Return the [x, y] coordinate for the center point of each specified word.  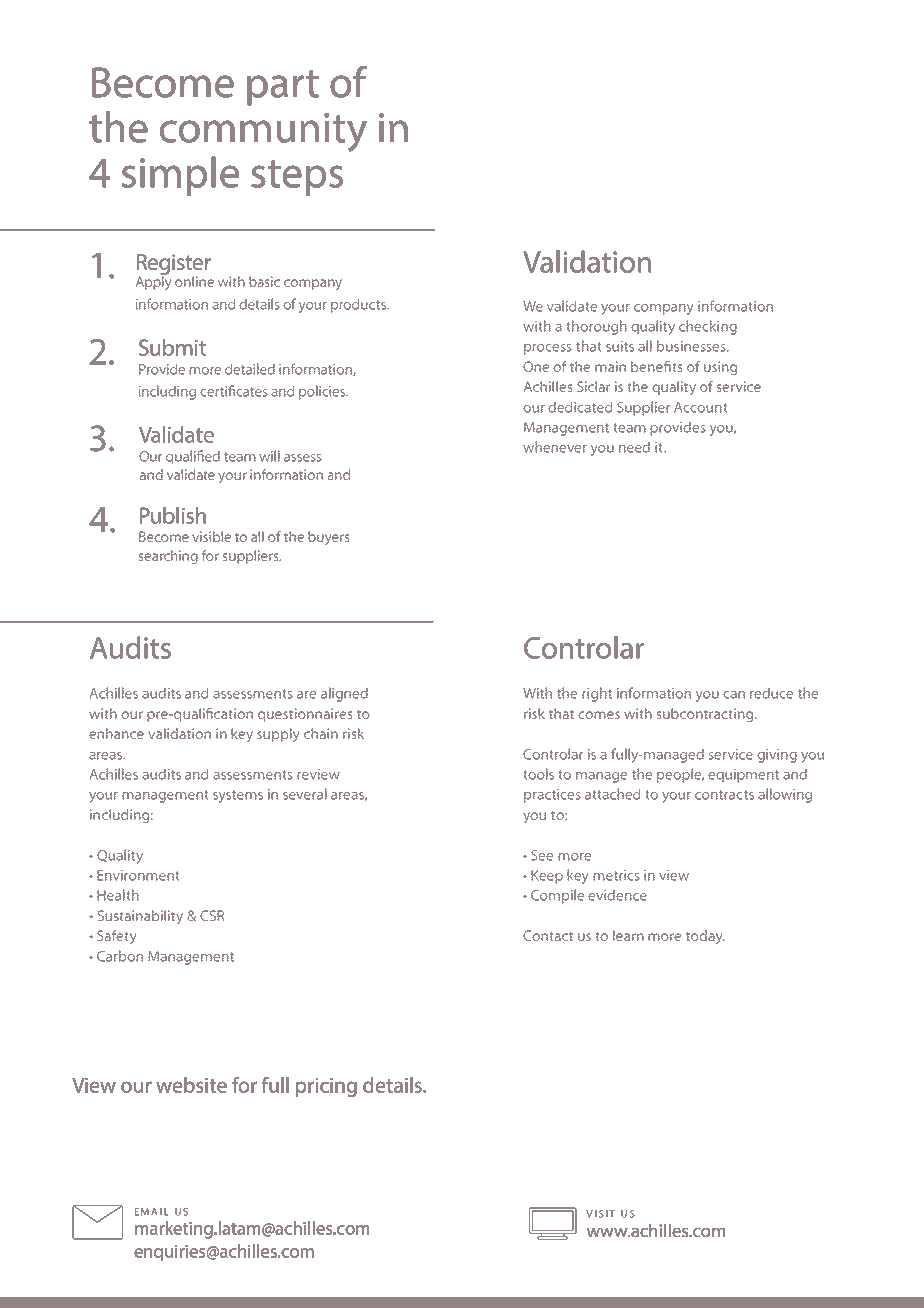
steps [297, 178]
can [734, 695]
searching [168, 557]
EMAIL [151, 1212]
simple [180, 176]
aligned [344, 694]
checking [708, 327]
